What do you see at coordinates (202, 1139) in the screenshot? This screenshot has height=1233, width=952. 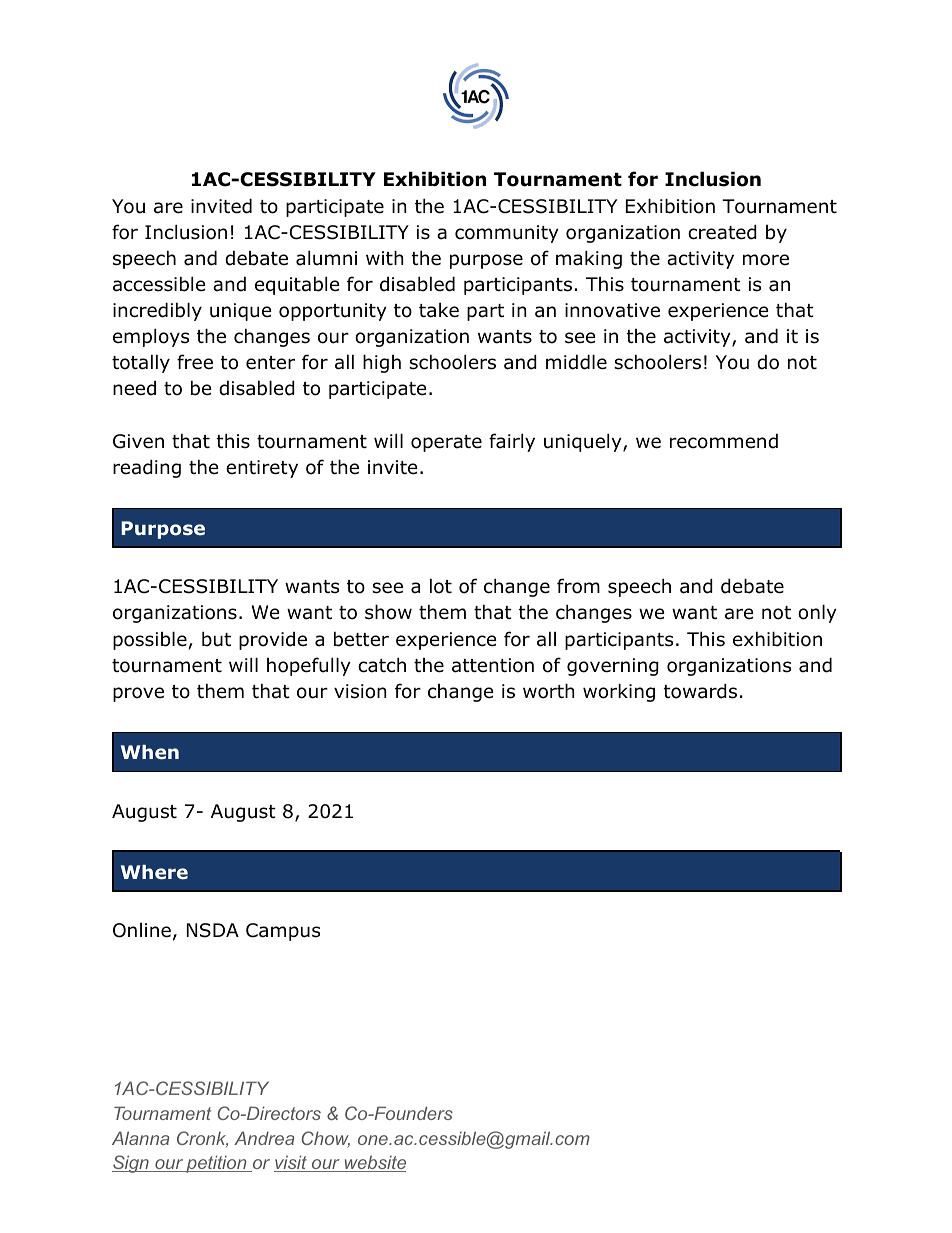 I see `Cronk` at bounding box center [202, 1139].
